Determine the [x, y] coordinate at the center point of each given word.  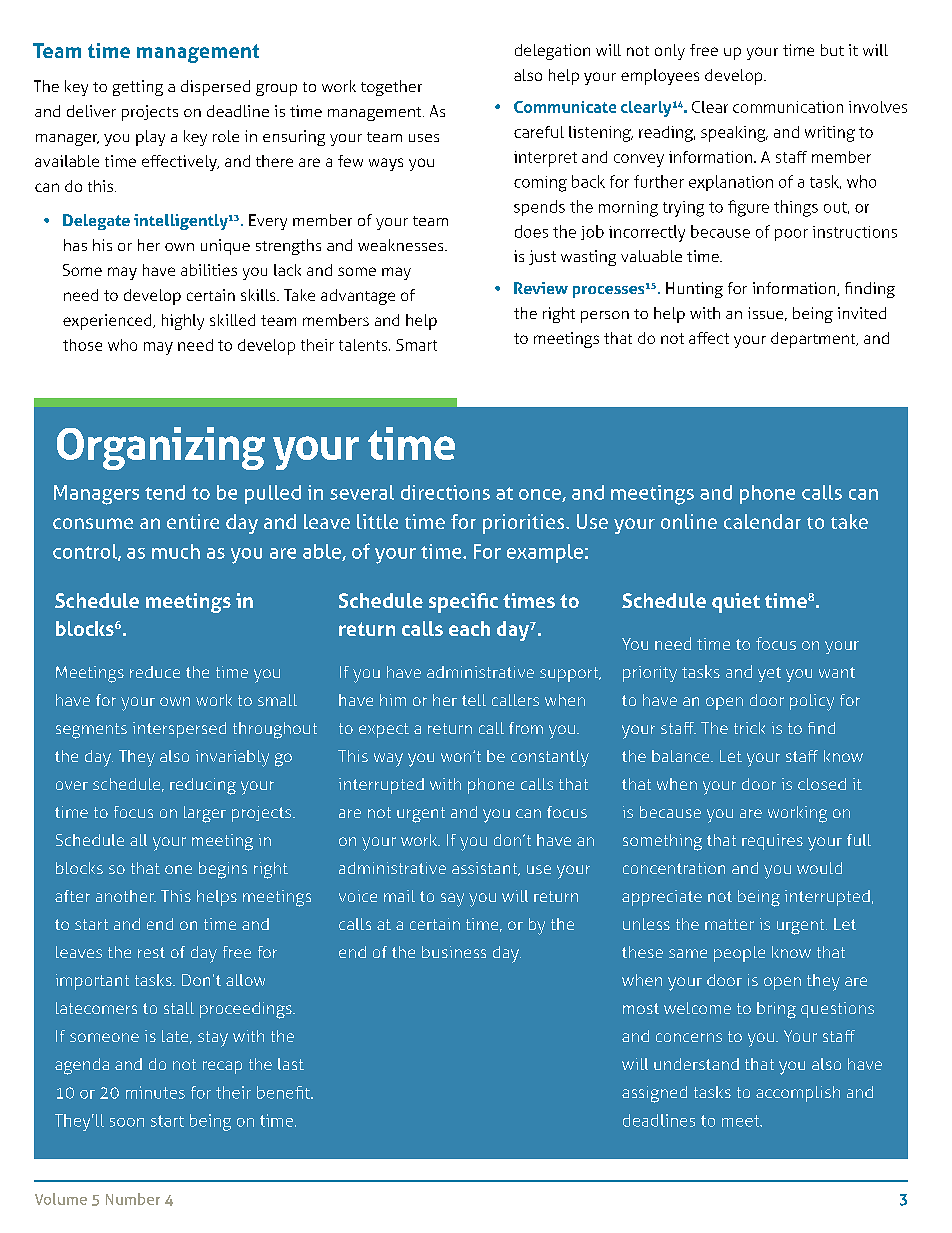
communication [788, 107]
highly [183, 322]
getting [138, 88]
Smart [416, 345]
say [452, 900]
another [126, 896]
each [469, 628]
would [819, 868]
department [814, 340]
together [391, 88]
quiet [736, 603]
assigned [654, 1094]
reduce [155, 672]
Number [133, 1199]
